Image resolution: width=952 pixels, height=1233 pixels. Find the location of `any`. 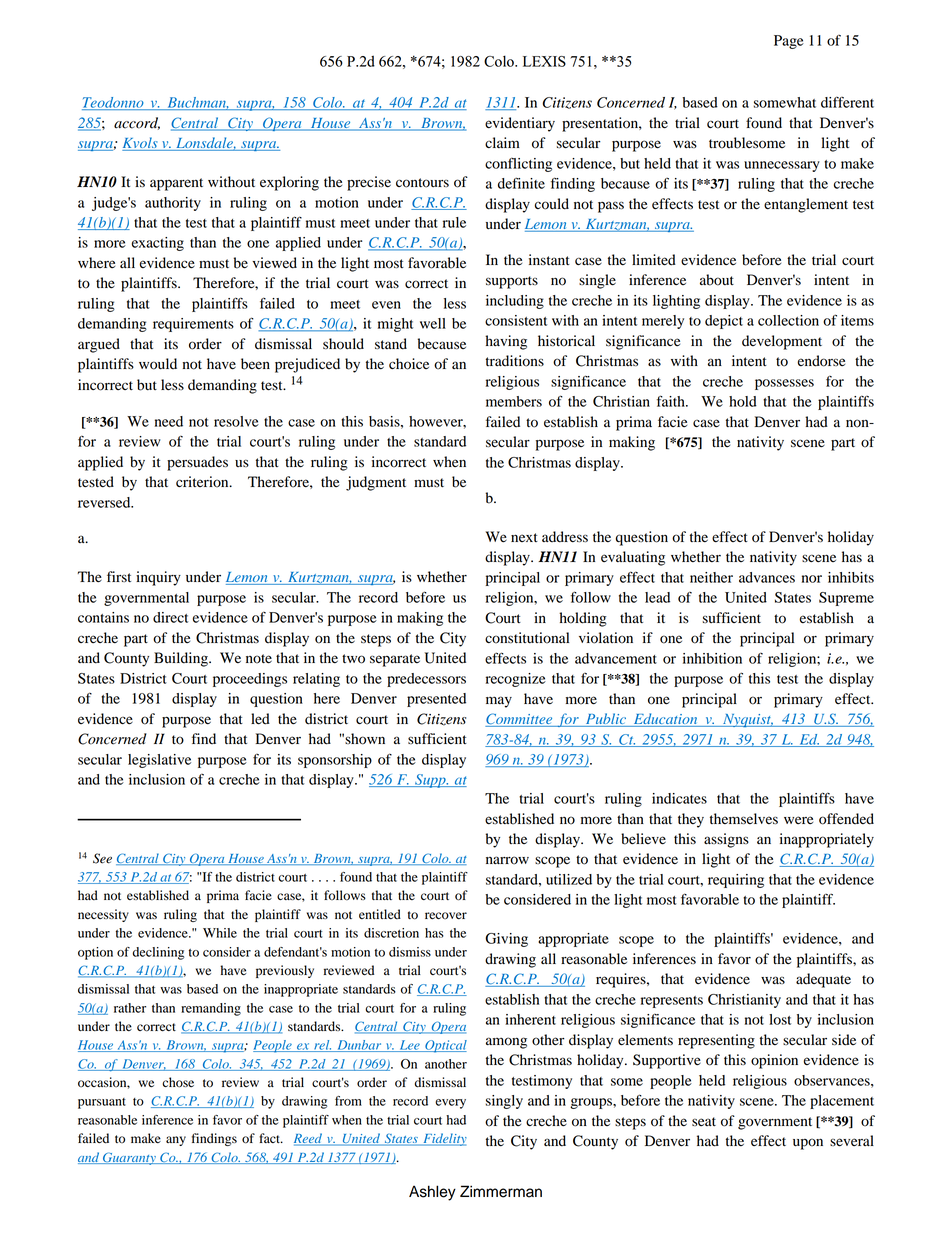

any is located at coordinates (176, 1141).
